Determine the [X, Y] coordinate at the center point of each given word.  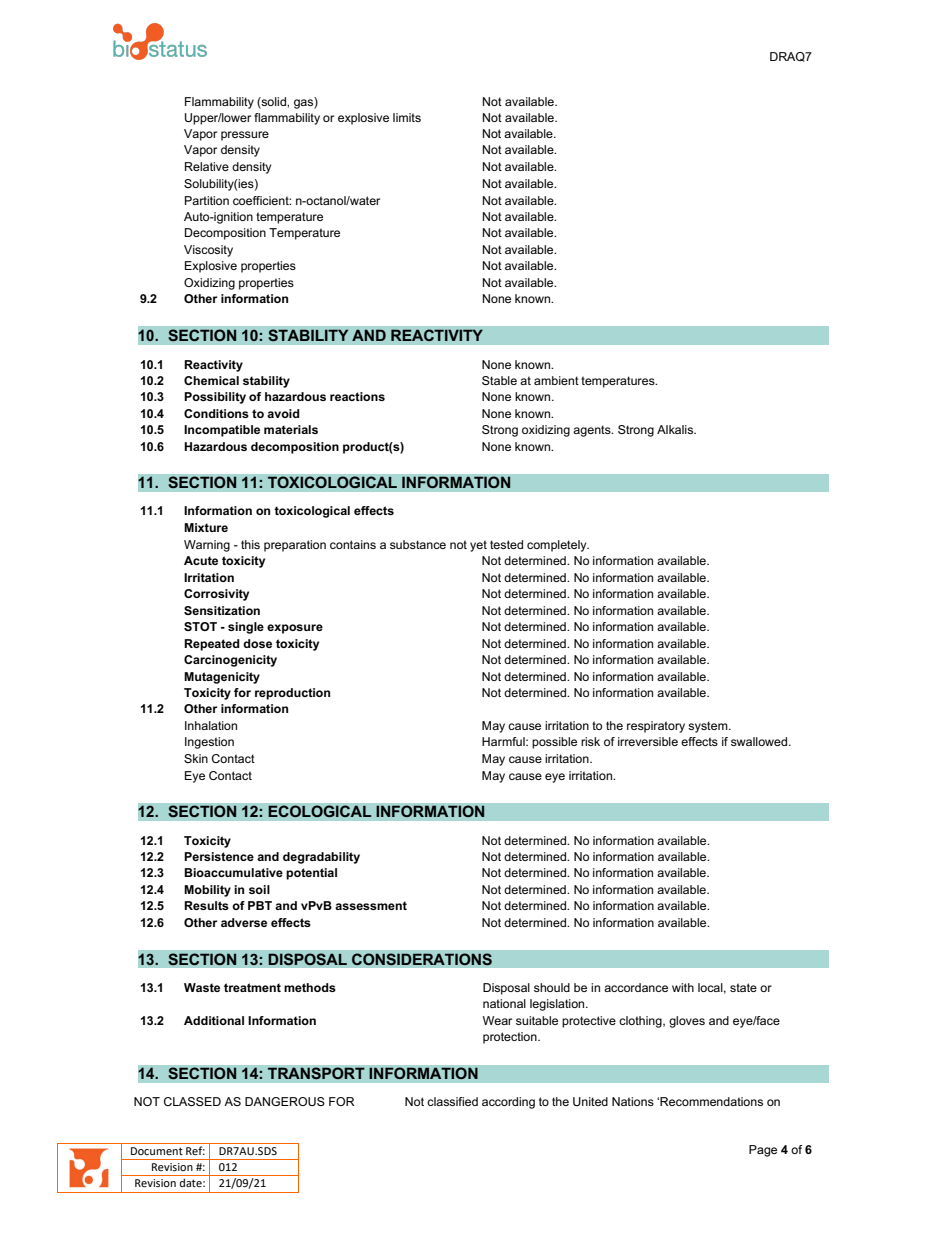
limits [407, 117]
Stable [499, 380]
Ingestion [209, 743]
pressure [245, 136]
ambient [556, 380]
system [709, 727]
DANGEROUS [285, 1101]
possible [554, 743]
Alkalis [676, 429]
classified [452, 1101]
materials [291, 429]
